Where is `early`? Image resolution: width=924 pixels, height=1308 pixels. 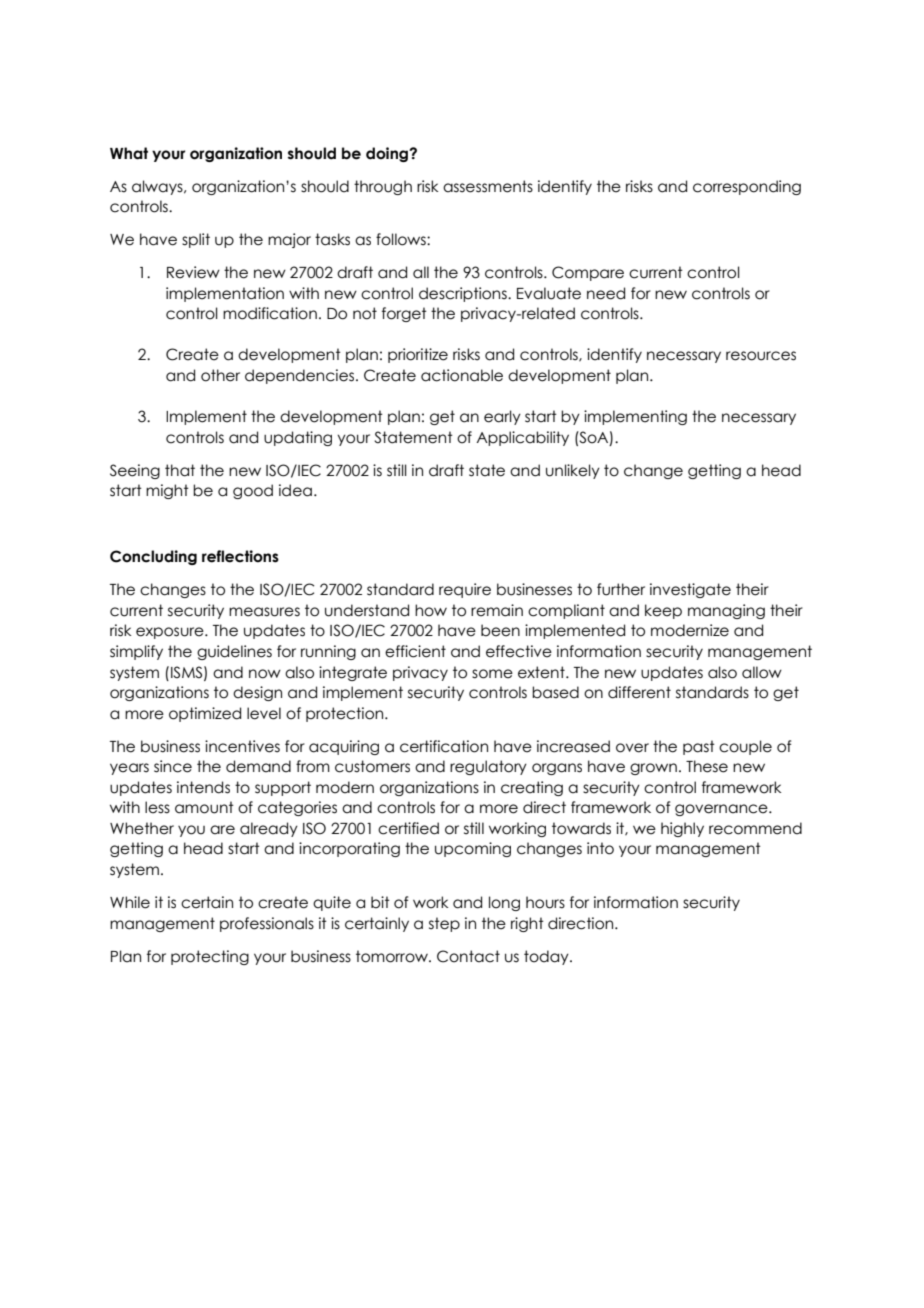 early is located at coordinates (502, 417).
